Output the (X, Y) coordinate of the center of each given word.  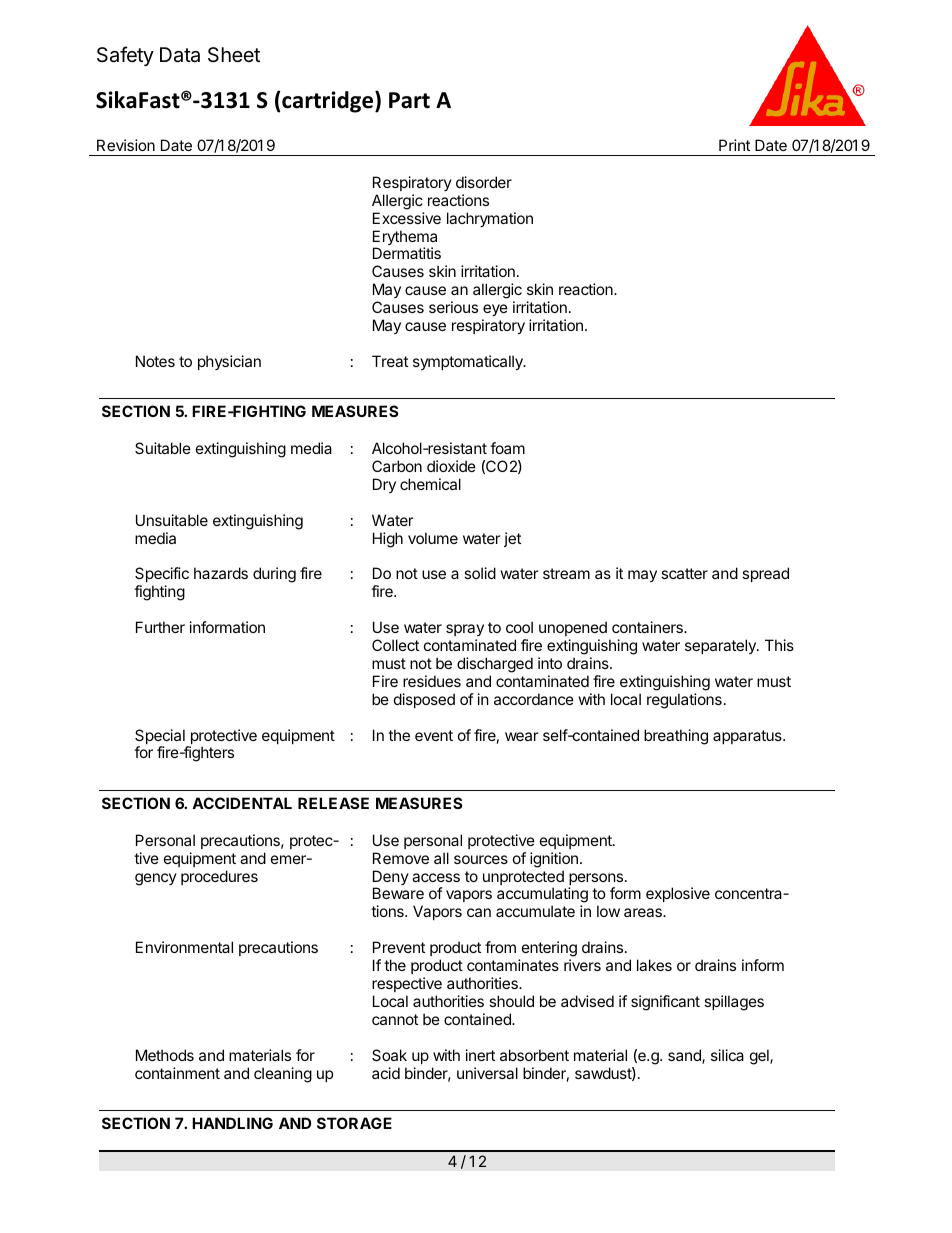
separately (721, 646)
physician (229, 362)
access (436, 877)
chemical (430, 484)
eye (495, 310)
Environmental (184, 947)
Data (180, 55)
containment (177, 1073)
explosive (678, 894)
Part (409, 100)
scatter (684, 573)
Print (734, 145)
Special (161, 738)
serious (453, 307)
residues (432, 681)
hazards (221, 573)
